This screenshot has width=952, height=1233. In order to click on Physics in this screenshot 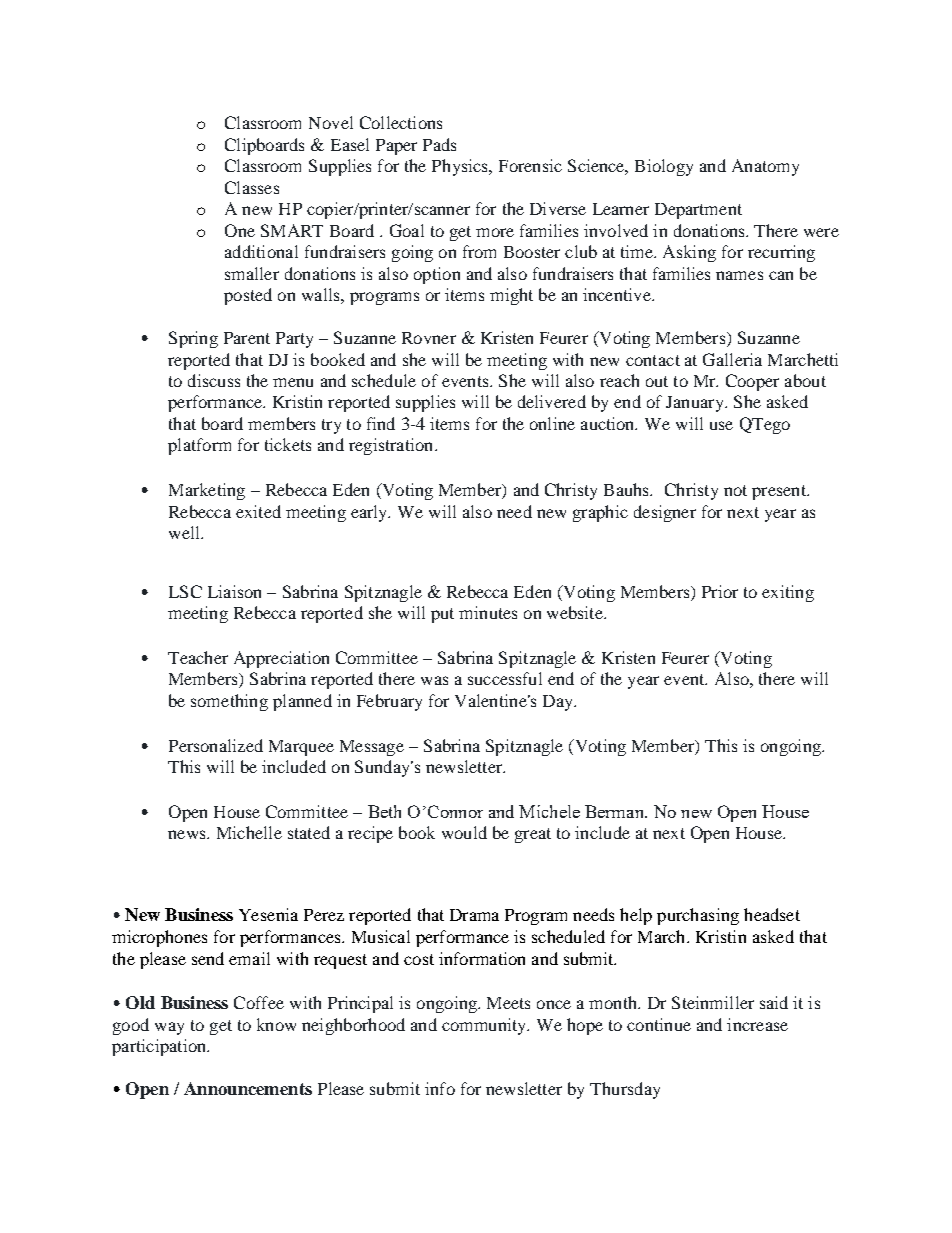, I will do `click(461, 167)`.
